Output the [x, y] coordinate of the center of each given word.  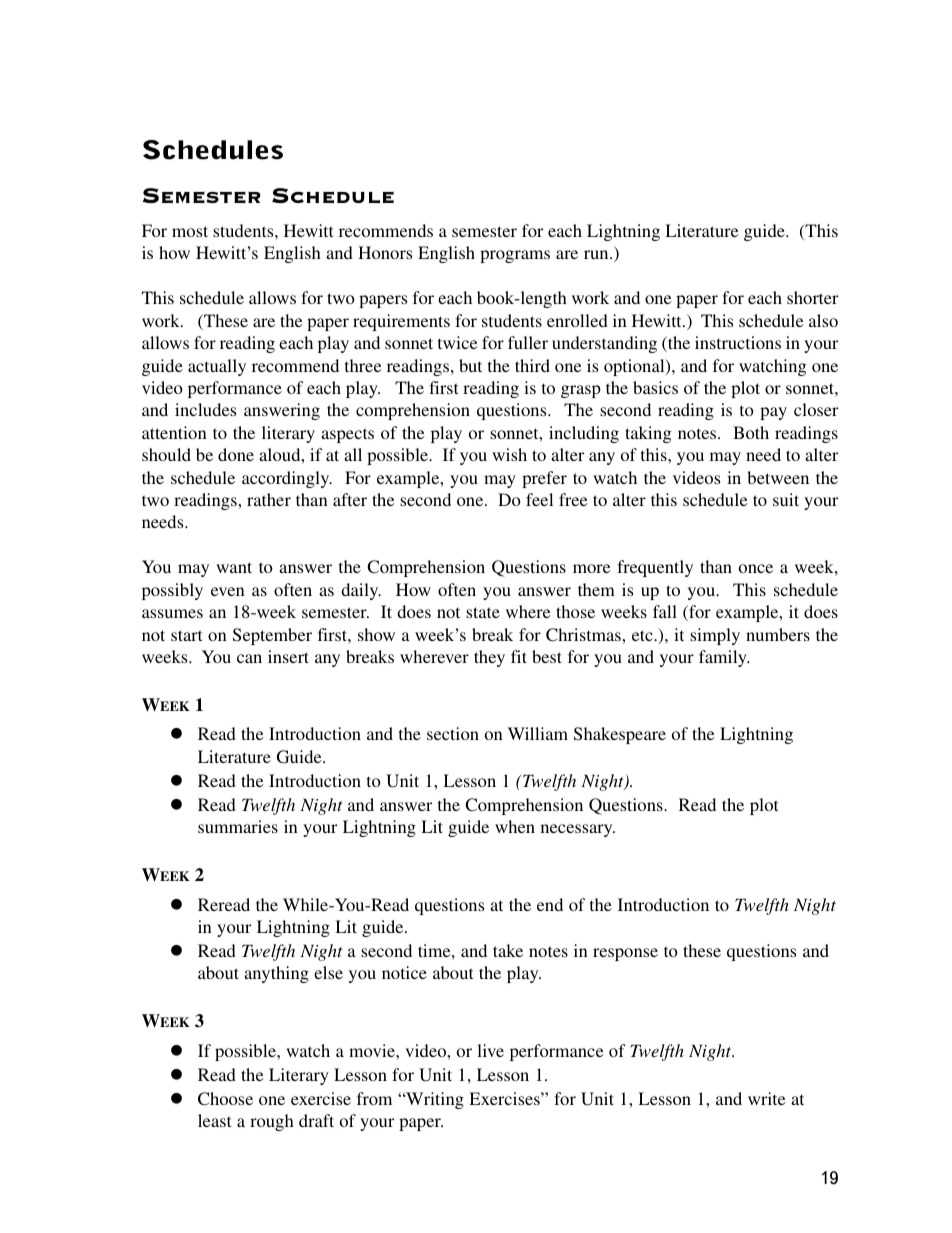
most [190, 231]
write [767, 1098]
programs [515, 256]
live [490, 1050]
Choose [225, 1099]
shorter [812, 297]
